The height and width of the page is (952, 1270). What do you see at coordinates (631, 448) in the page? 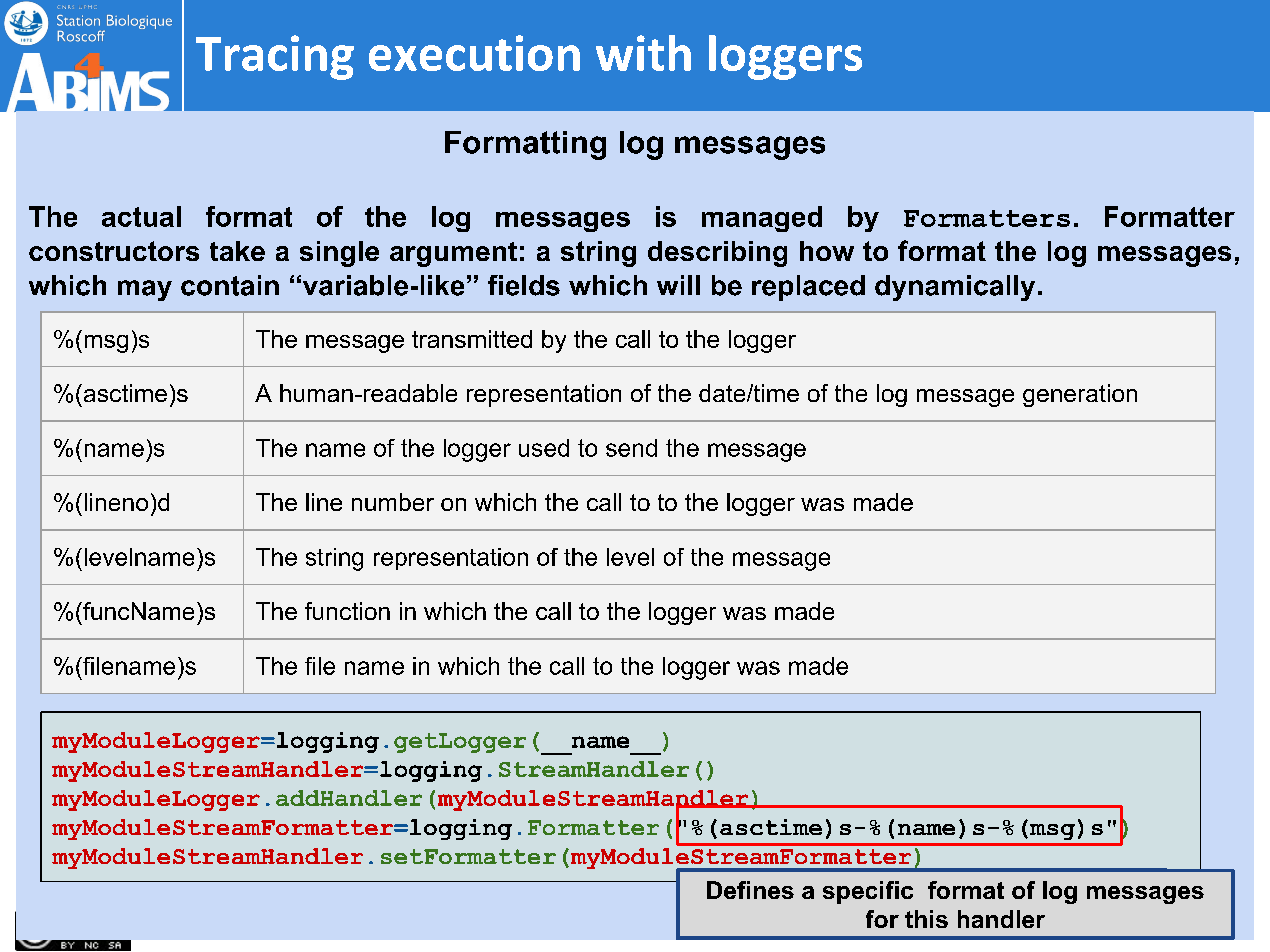
I see `send` at bounding box center [631, 448].
